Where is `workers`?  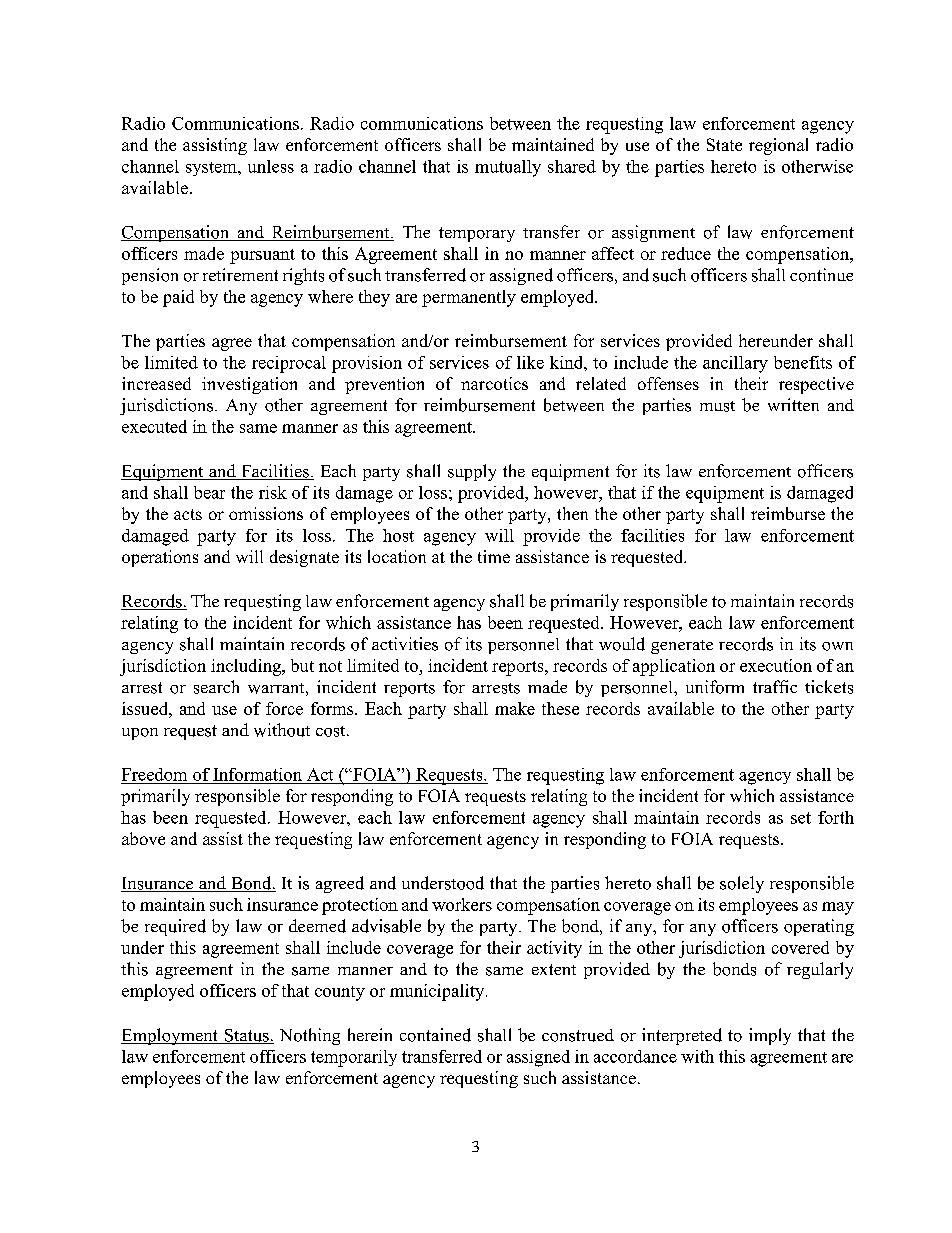 workers is located at coordinates (462, 904).
